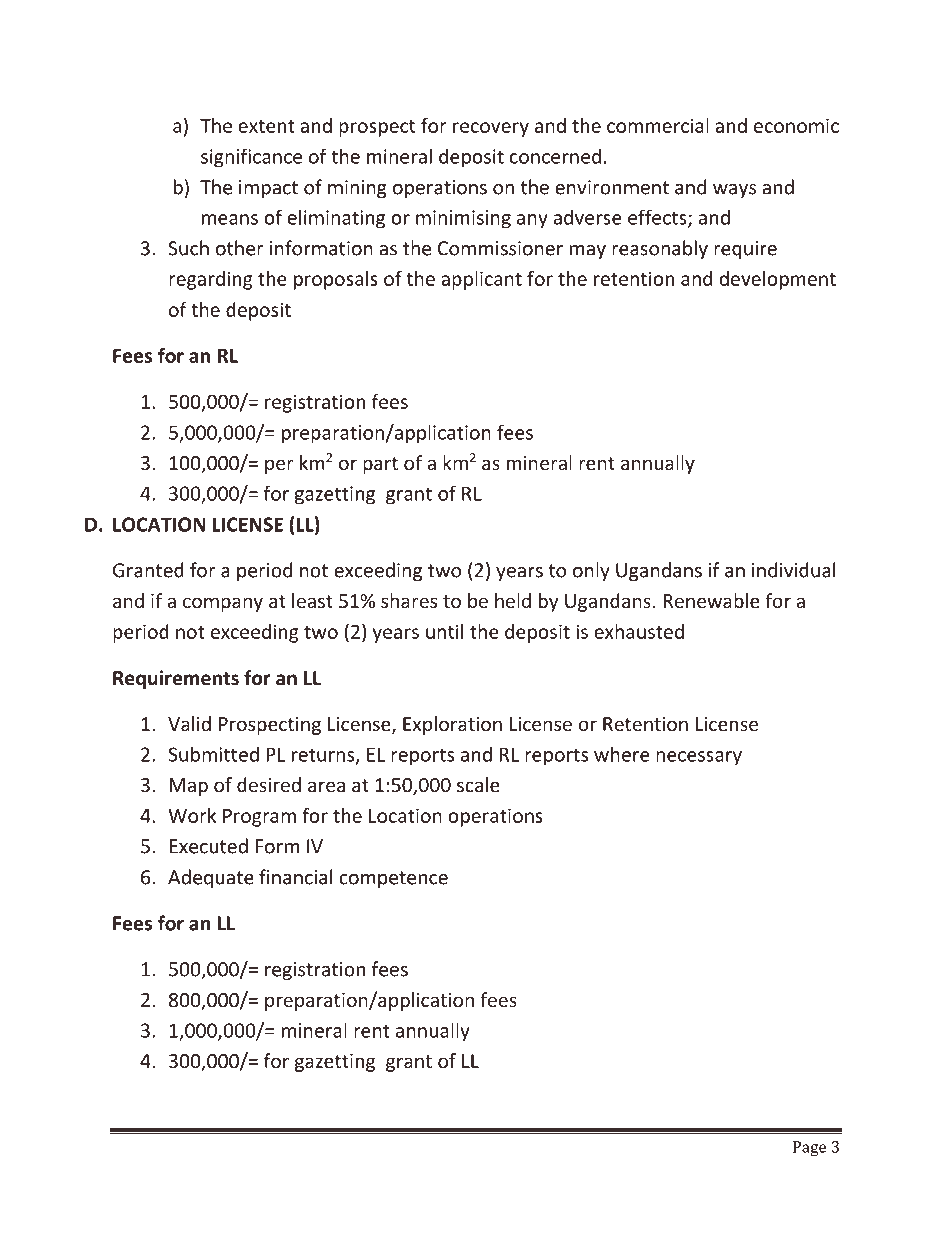  What do you see at coordinates (734, 191) in the image?
I see `ways` at bounding box center [734, 191].
